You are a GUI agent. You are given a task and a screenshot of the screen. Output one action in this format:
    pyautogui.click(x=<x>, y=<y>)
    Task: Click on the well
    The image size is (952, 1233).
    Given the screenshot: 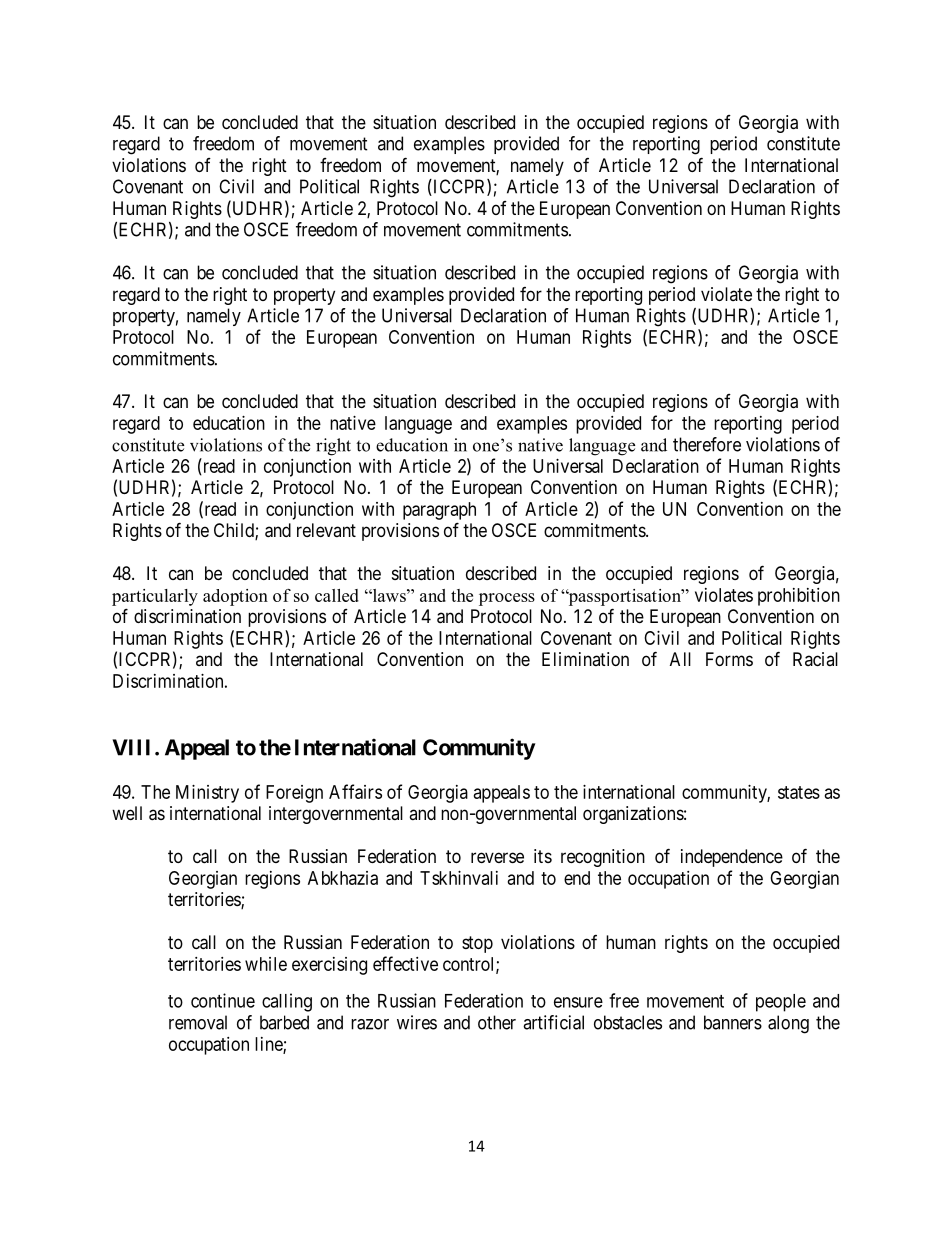 What is the action you would take?
    pyautogui.click(x=127, y=813)
